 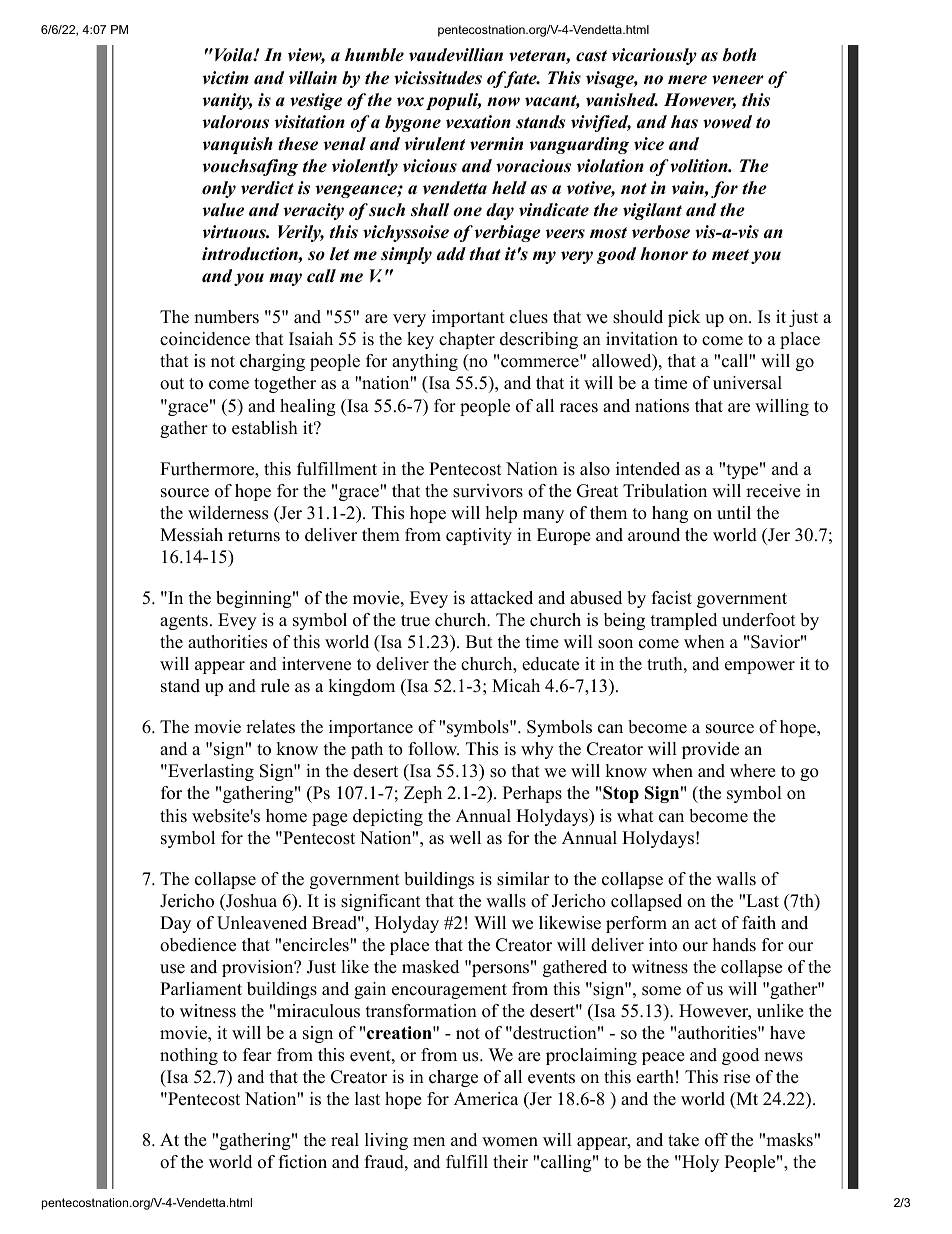 What do you see at coordinates (684, 318) in the screenshot?
I see `pick` at bounding box center [684, 318].
